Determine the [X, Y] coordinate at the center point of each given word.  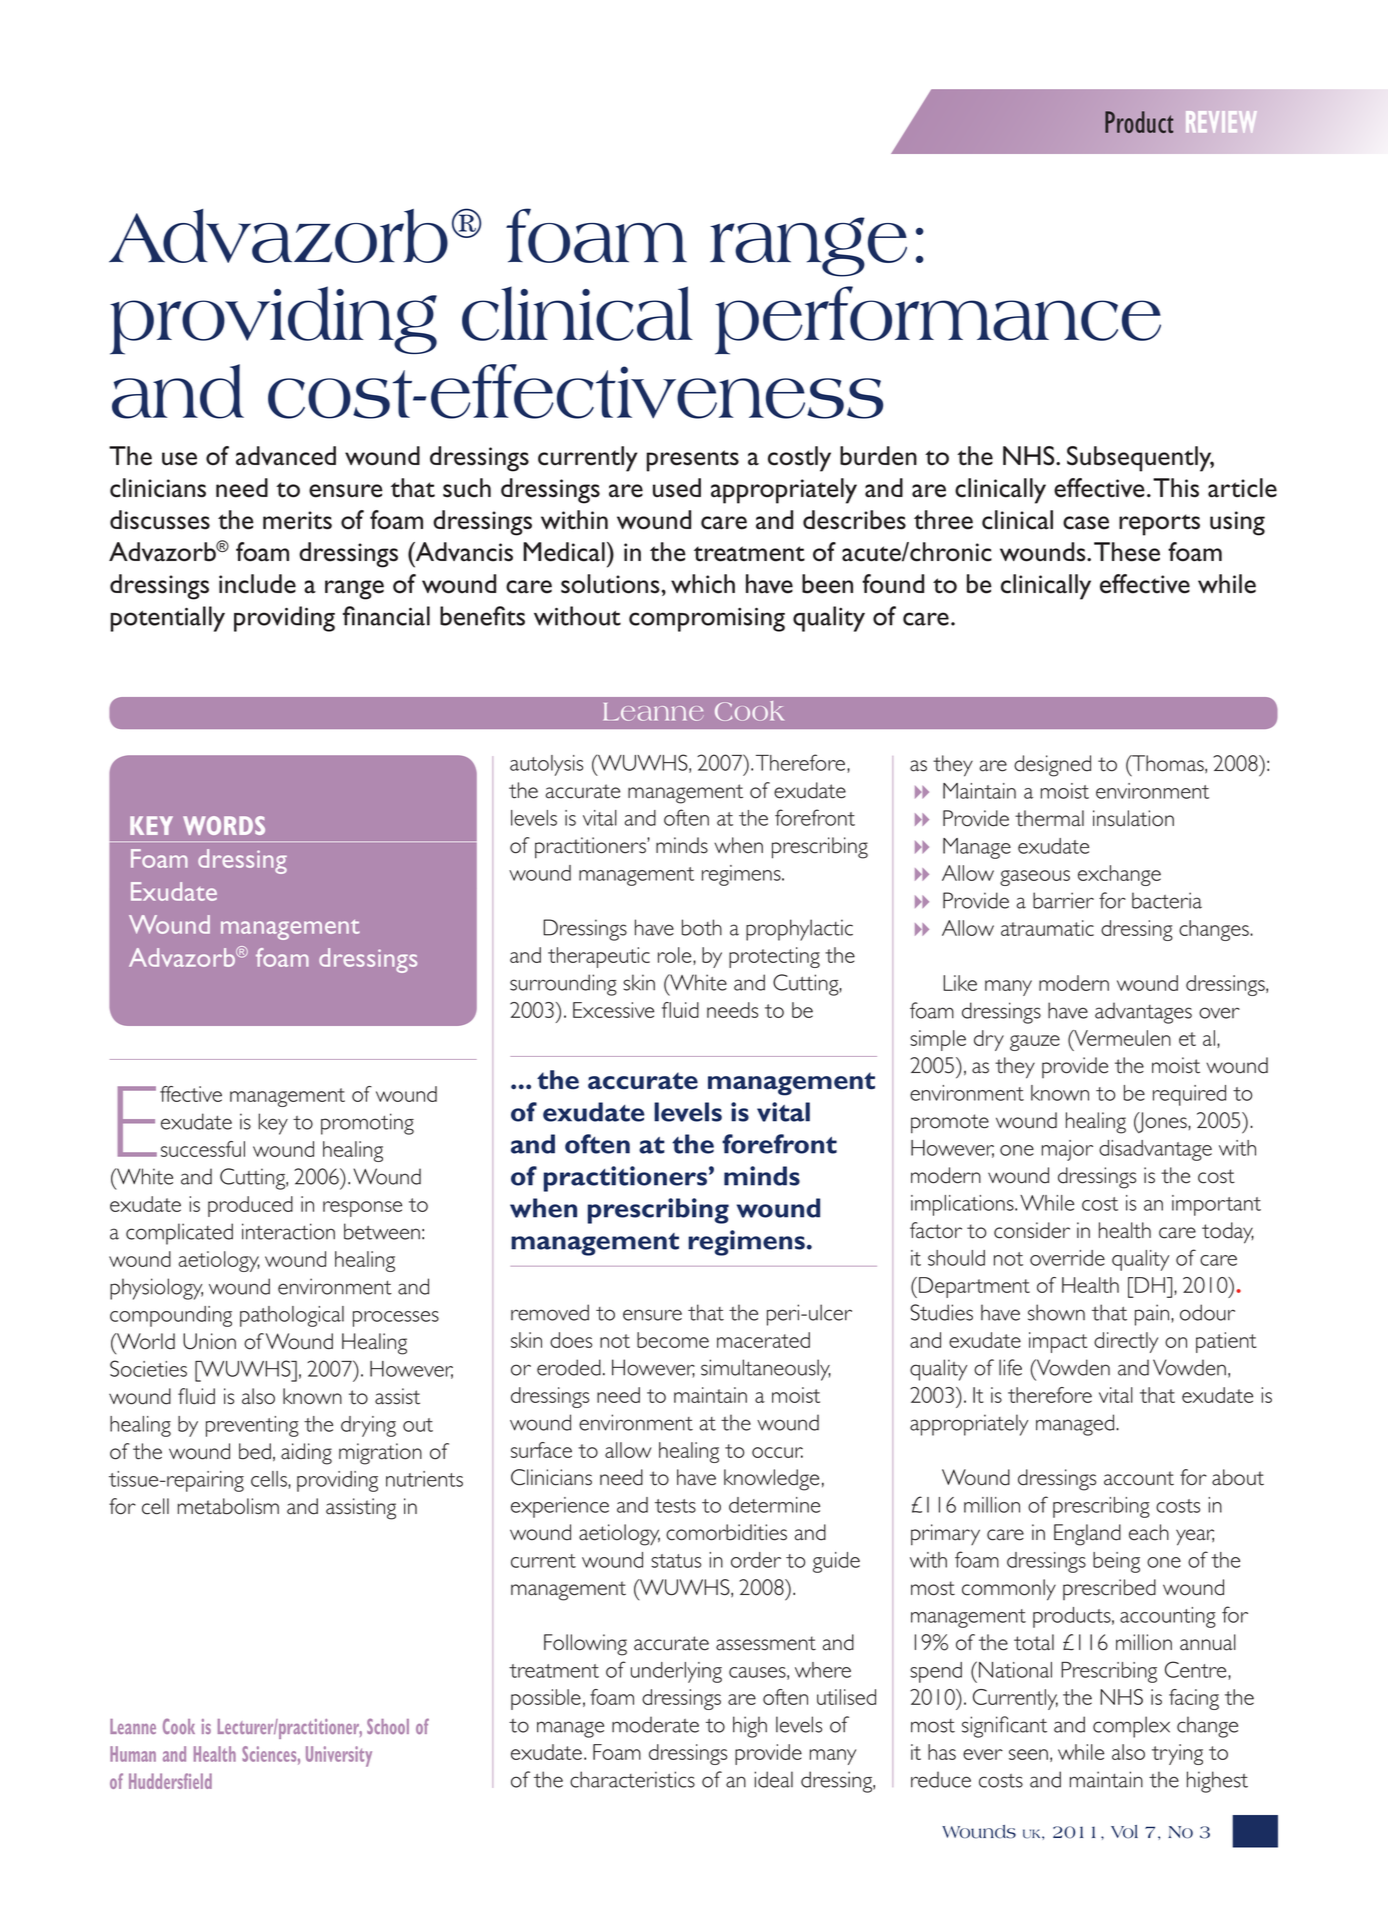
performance [938, 320]
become [673, 1340]
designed [1052, 766]
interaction [288, 1231]
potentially [167, 619]
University [339, 1756]
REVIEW [1221, 122]
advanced [286, 456]
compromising [707, 619]
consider [1032, 1230]
